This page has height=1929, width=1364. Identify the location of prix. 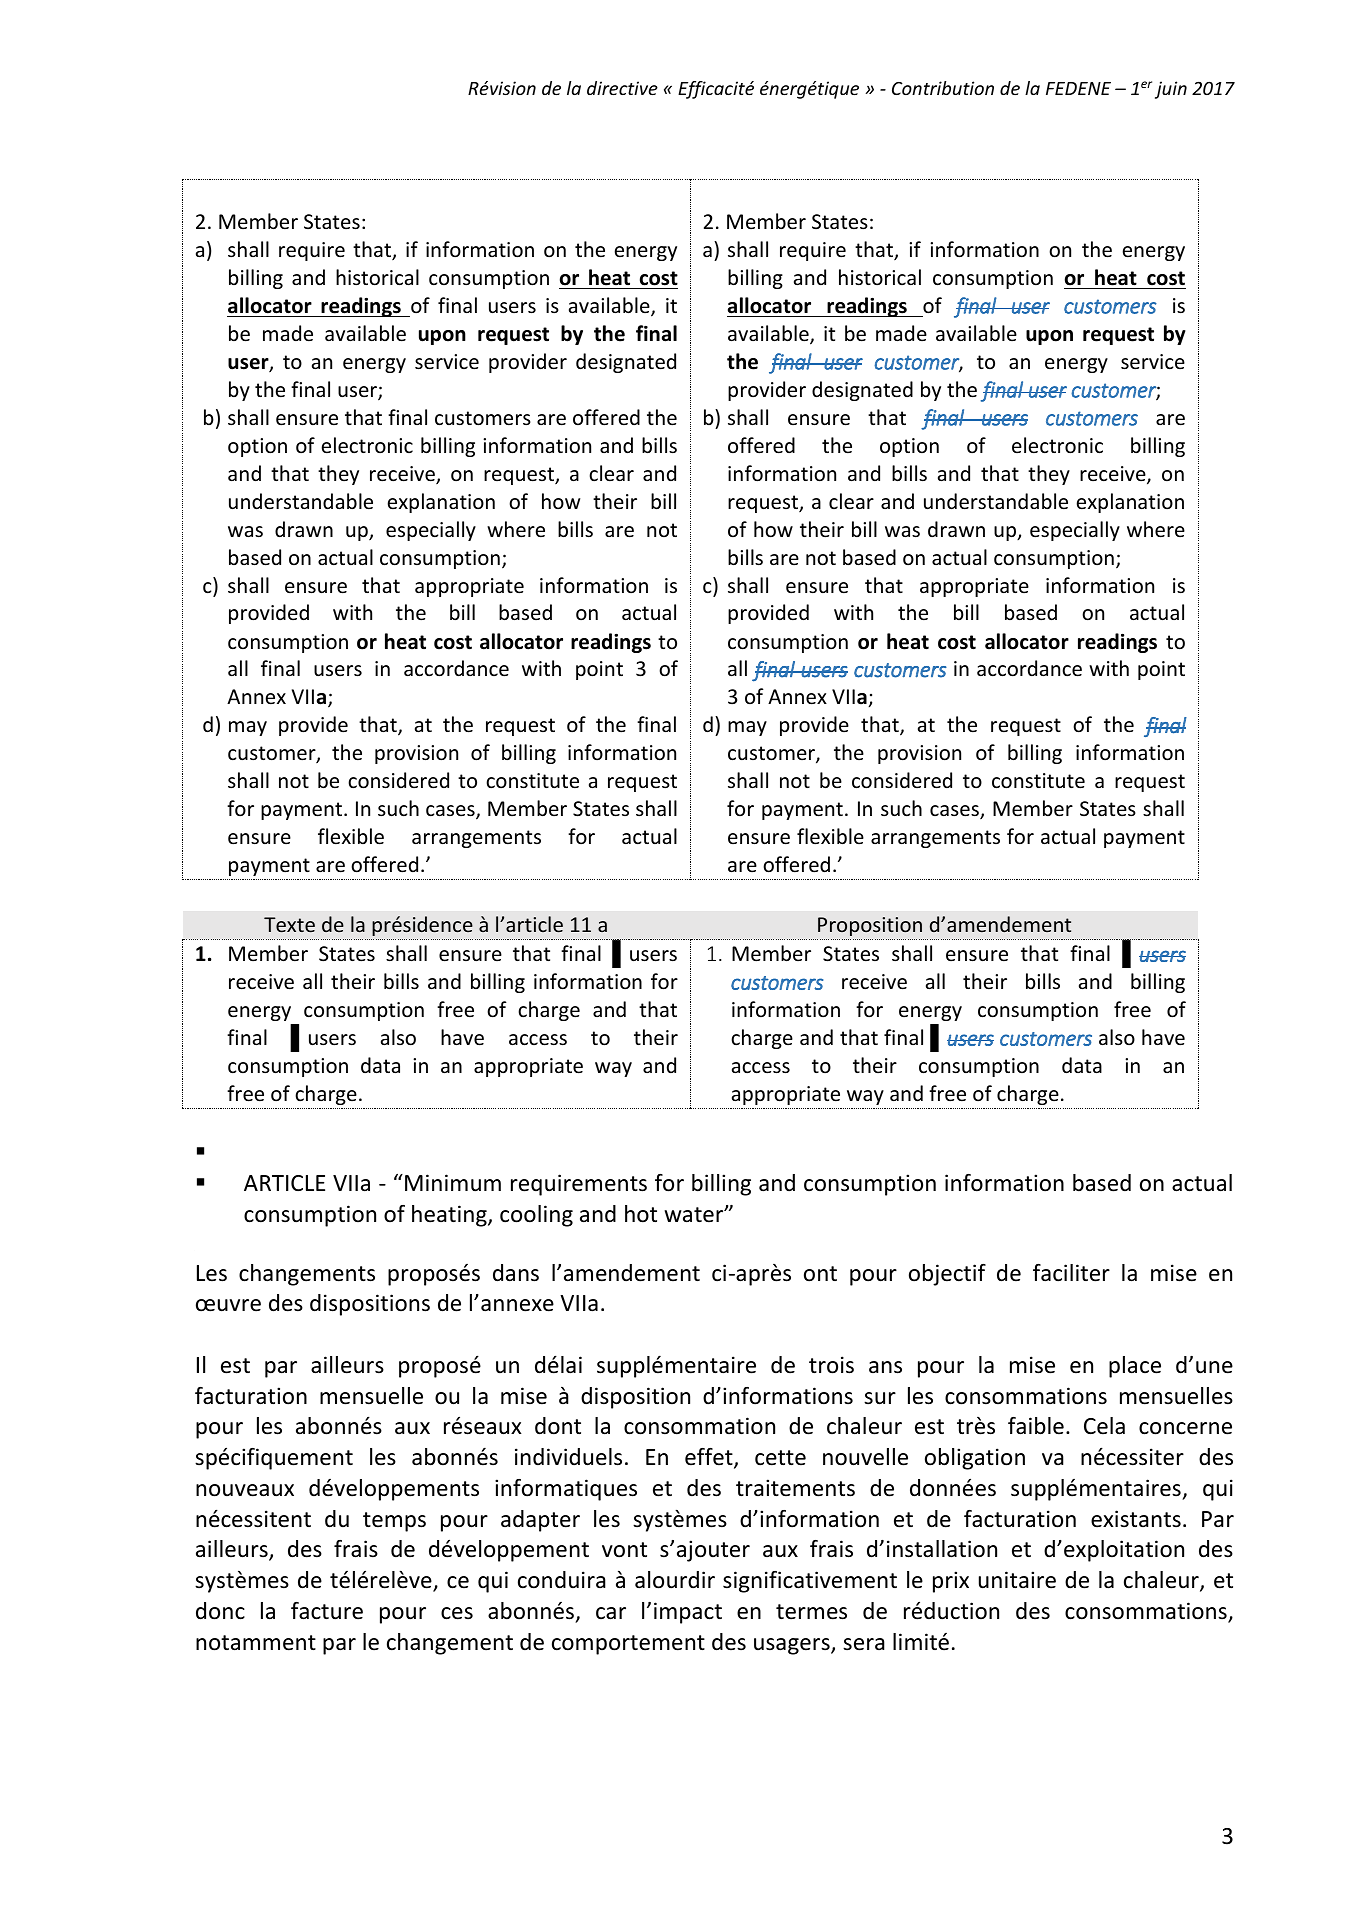
(951, 1582).
